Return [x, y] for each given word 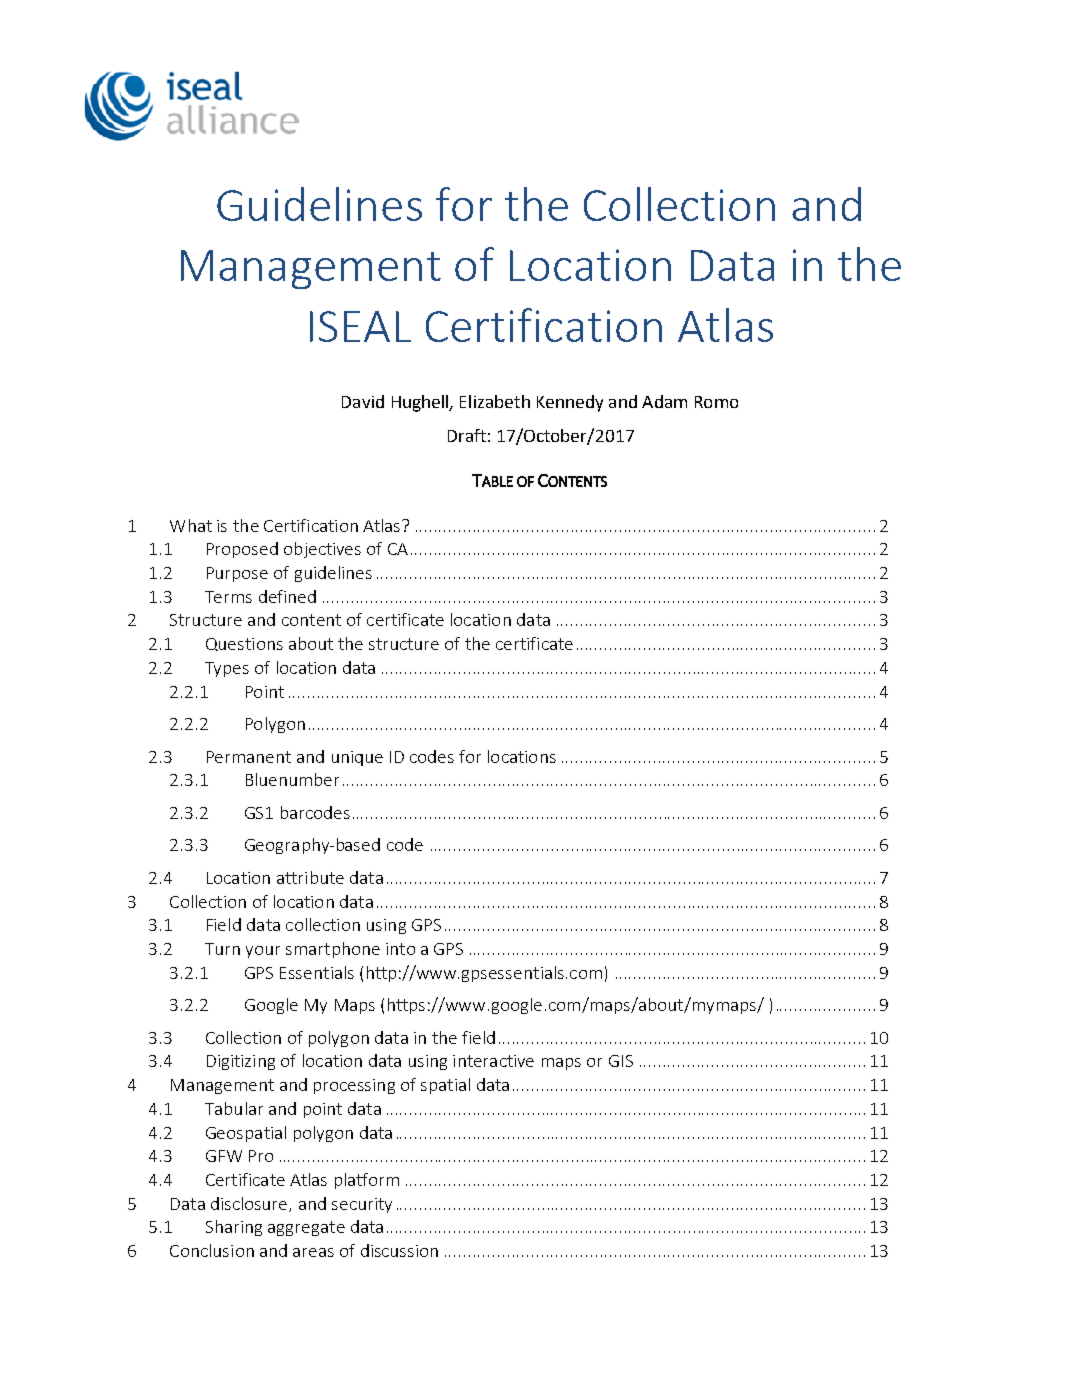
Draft [467, 435]
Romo [716, 402]
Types [227, 669]
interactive [493, 1061]
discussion [399, 1250]
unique [357, 758]
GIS [621, 1061]
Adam [664, 401]
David [363, 401]
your [263, 952]
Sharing [234, 1228]
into [400, 949]
